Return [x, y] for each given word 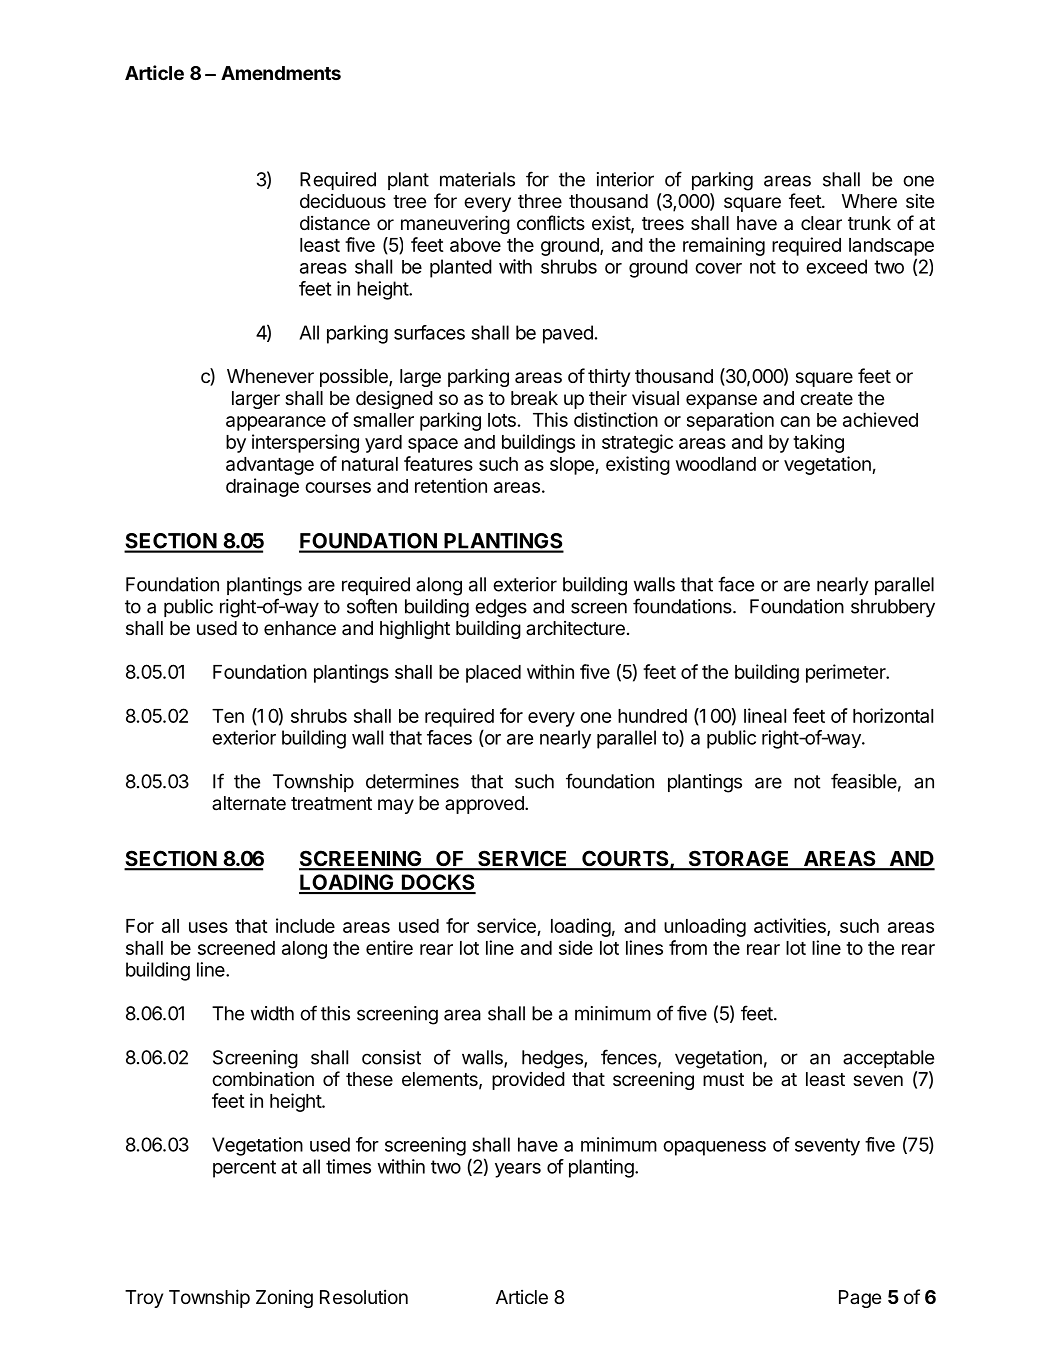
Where [869, 201]
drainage [262, 487]
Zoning [284, 1299]
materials [477, 179]
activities [791, 926]
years [518, 1170]
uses [208, 927]
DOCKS [438, 883]
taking [818, 443]
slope [573, 466]
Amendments [281, 73]
